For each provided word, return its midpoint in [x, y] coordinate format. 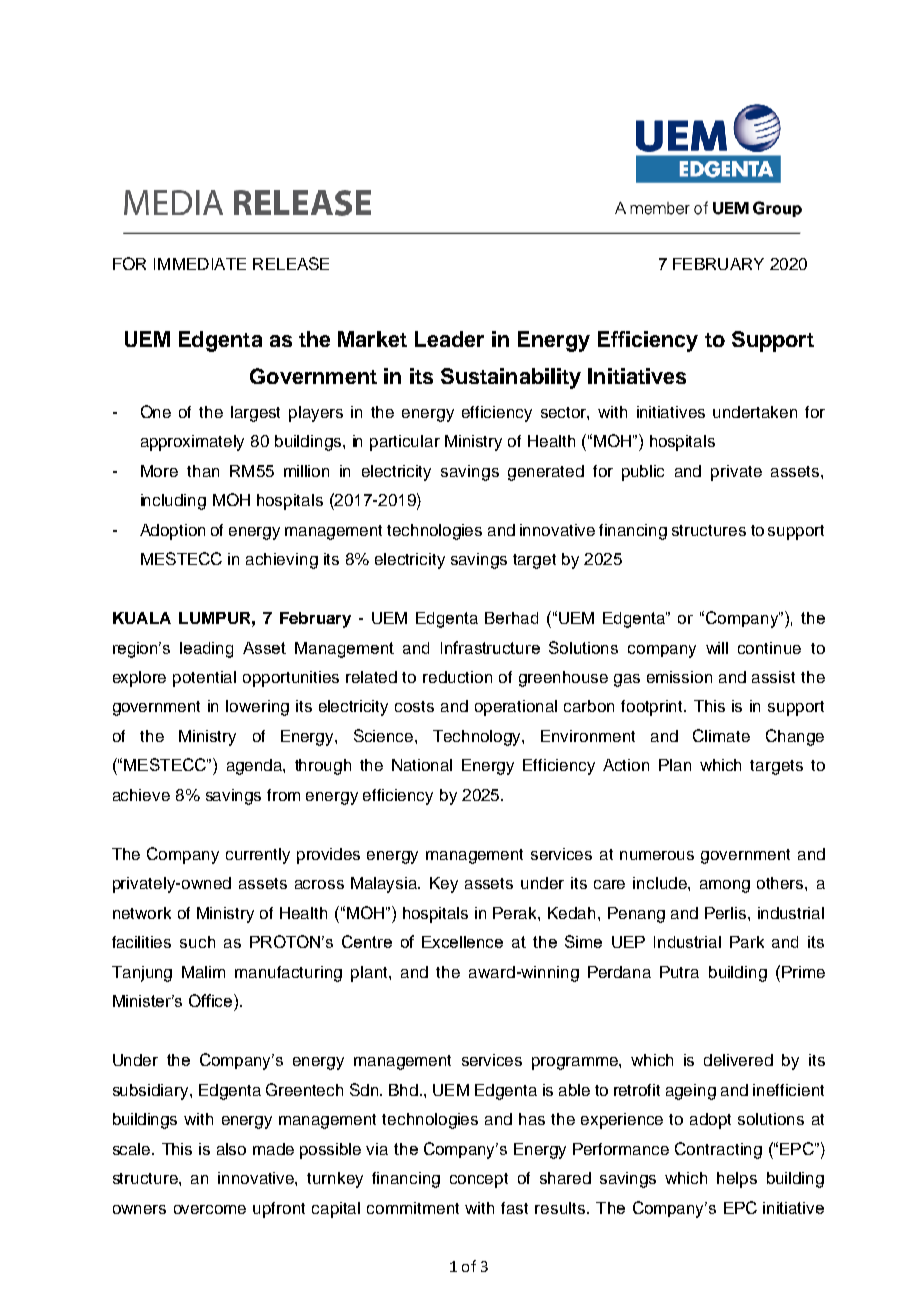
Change [795, 737]
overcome [210, 1209]
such [197, 942]
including [173, 502]
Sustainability [511, 378]
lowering [257, 708]
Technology [478, 738]
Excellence [462, 942]
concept [479, 1180]
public [643, 473]
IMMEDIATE [200, 264]
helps [737, 1180]
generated [546, 473]
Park [747, 942]
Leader [449, 339]
